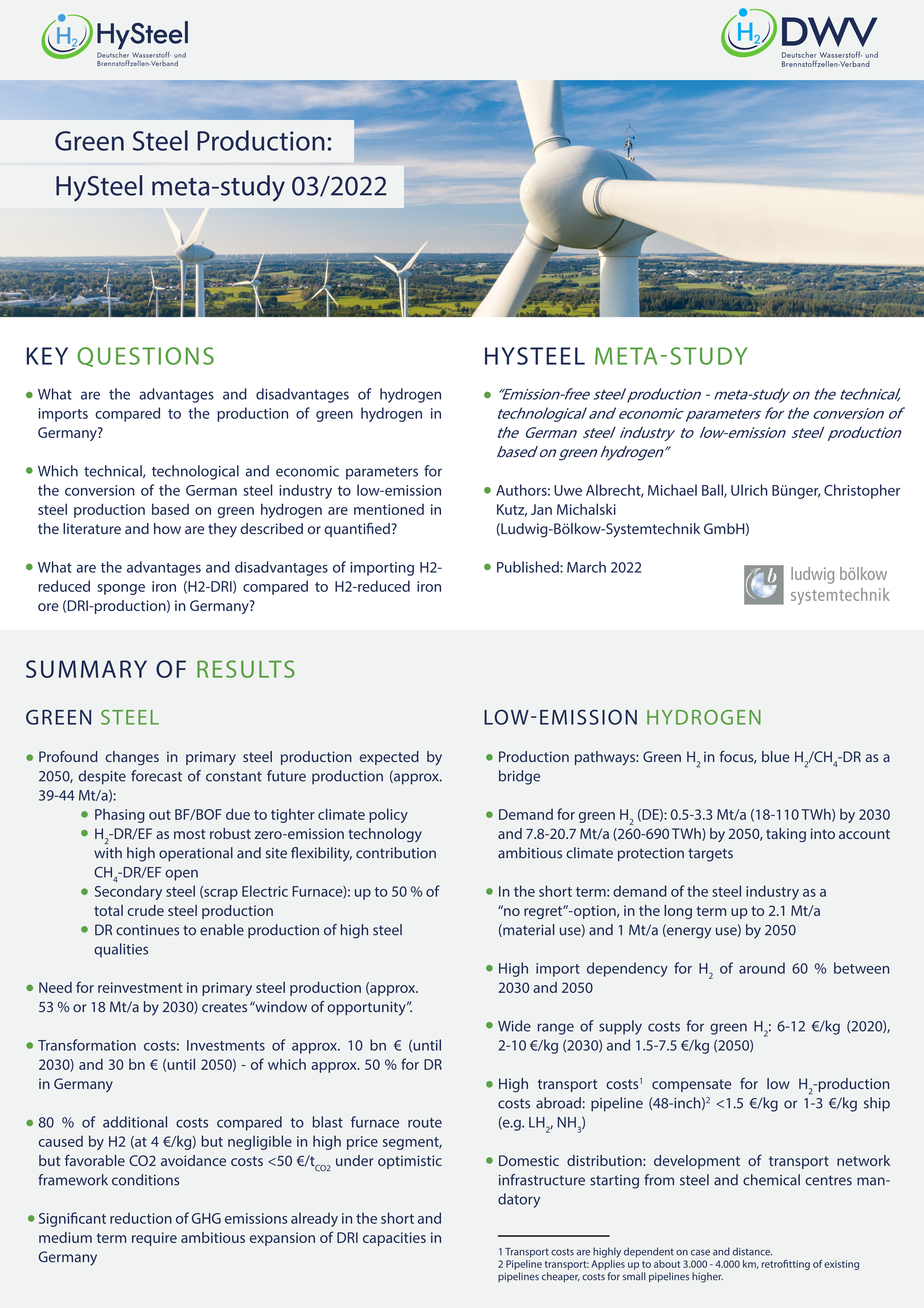 The image size is (924, 1308). I want to click on contribution, so click(396, 853).
